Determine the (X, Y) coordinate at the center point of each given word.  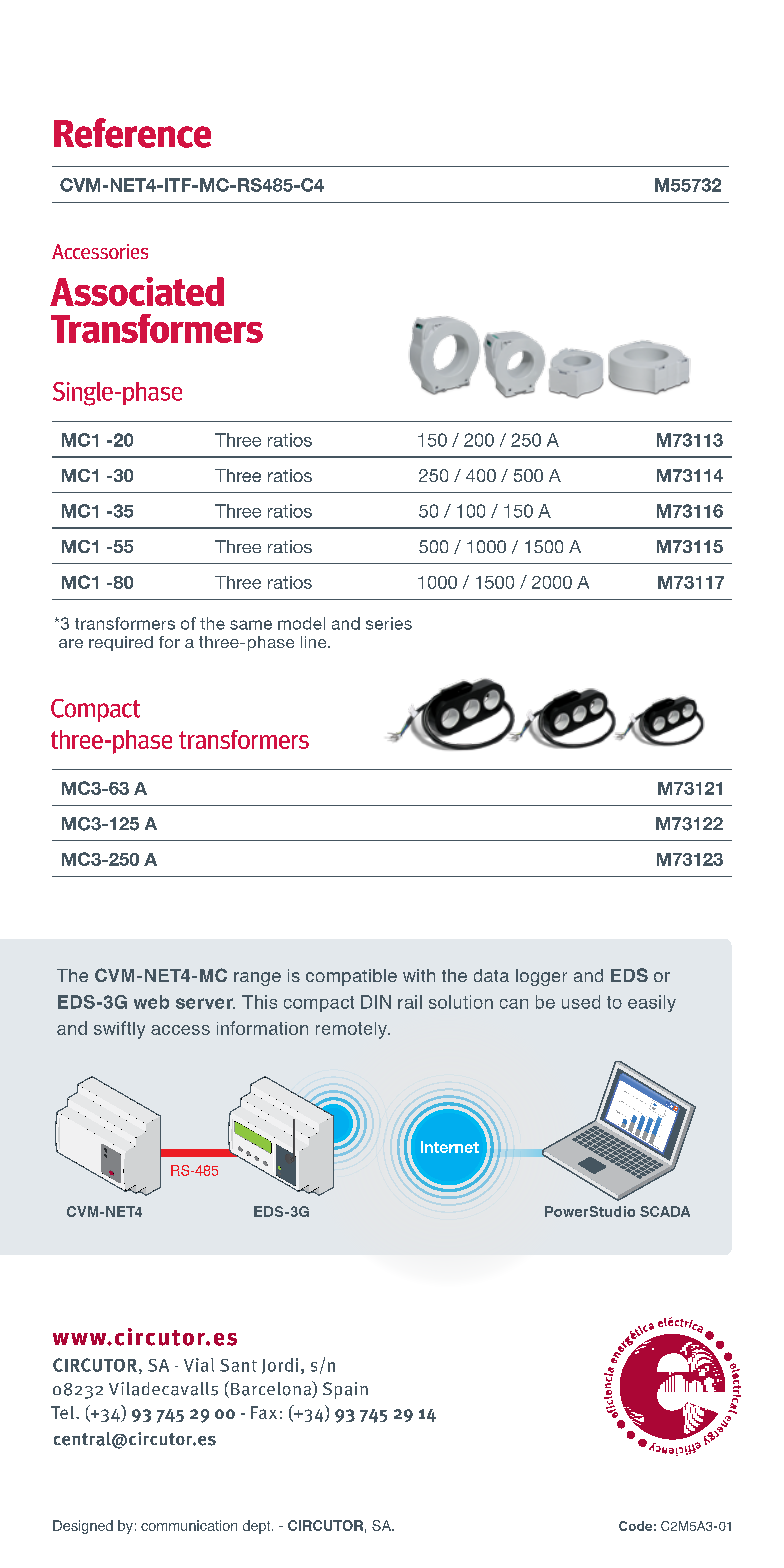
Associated (137, 291)
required (121, 643)
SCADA (665, 1211)
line (315, 642)
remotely (352, 1030)
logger (541, 977)
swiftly (119, 1030)
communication (189, 1525)
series (389, 623)
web (151, 1002)
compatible (351, 977)
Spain (345, 1390)
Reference (132, 133)
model (301, 623)
